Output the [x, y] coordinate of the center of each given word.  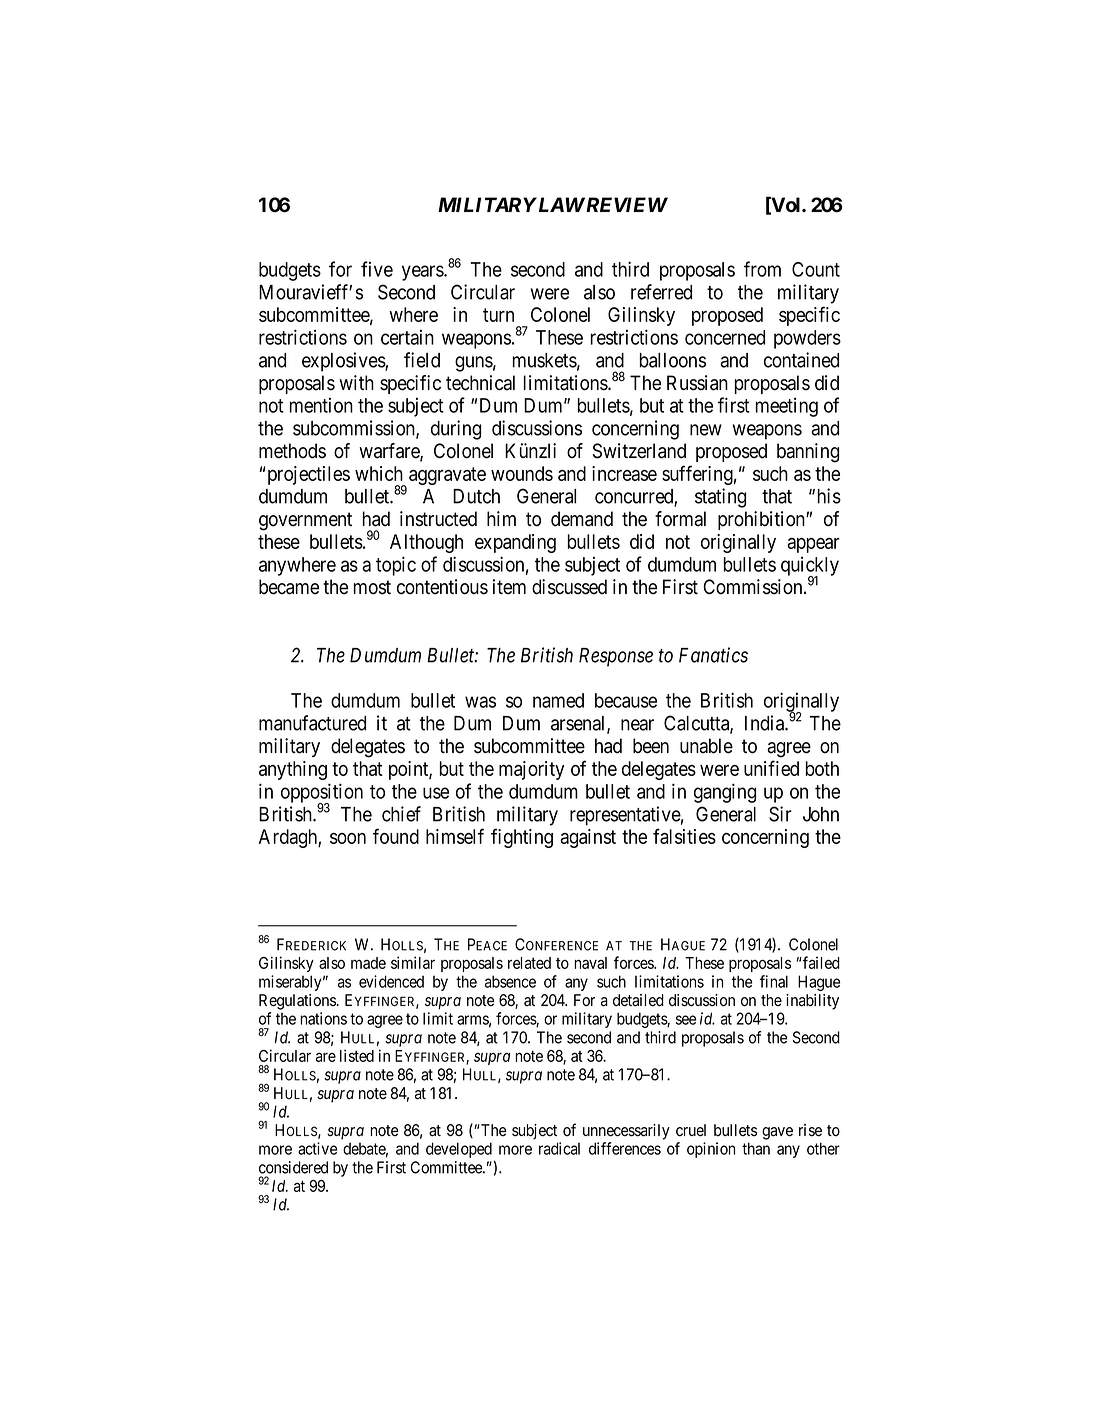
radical [559, 1148]
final [774, 981]
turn [498, 315]
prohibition [762, 520]
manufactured [312, 723]
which [379, 473]
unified [771, 768]
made [368, 963]
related [529, 963]
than [756, 1148]
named [558, 700]
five [377, 269]
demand [582, 519]
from [762, 269]
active [317, 1148]
